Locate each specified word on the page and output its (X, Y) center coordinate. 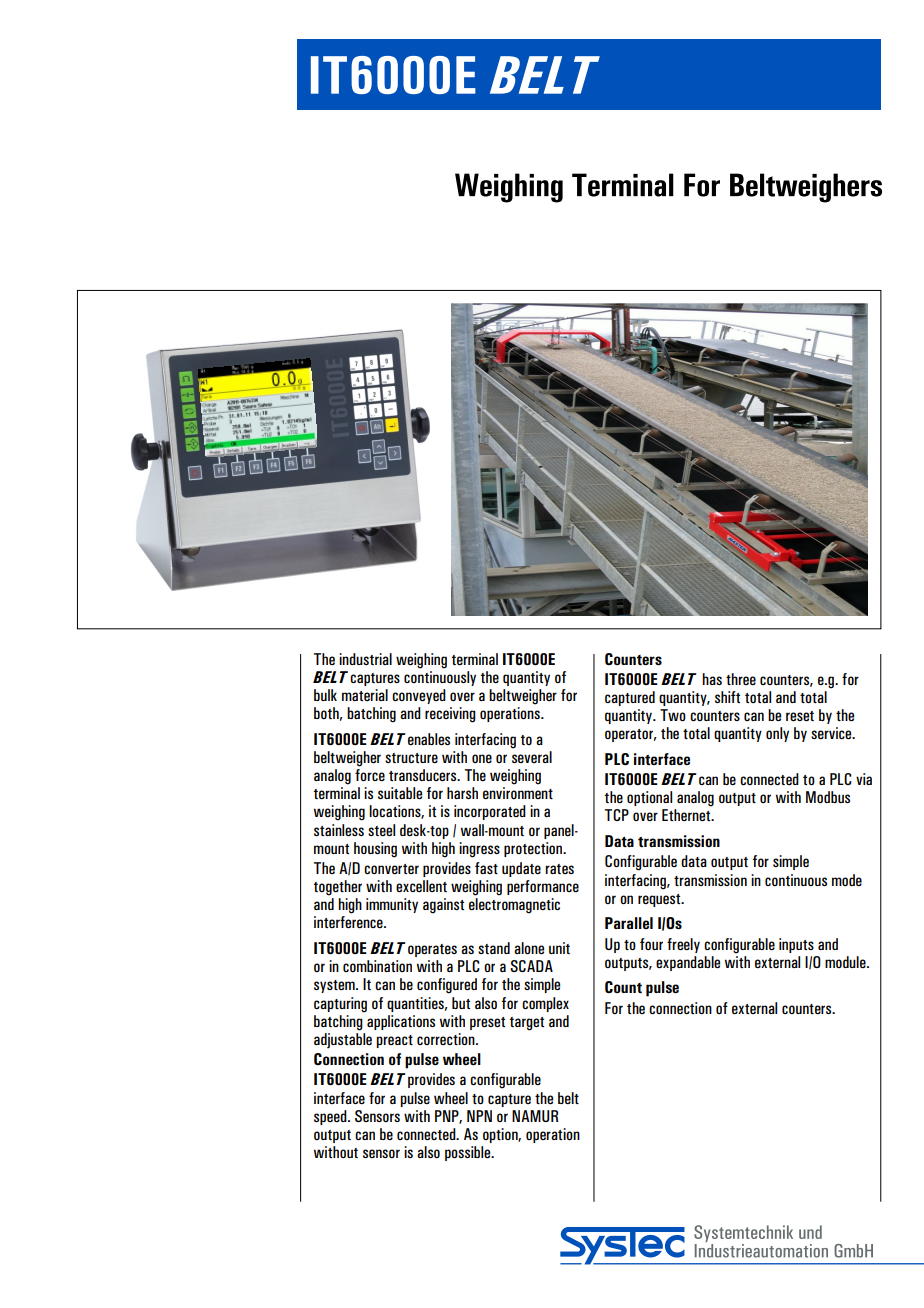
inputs (796, 945)
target (526, 1024)
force (370, 775)
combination (377, 966)
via (864, 779)
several (532, 757)
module (846, 962)
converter (391, 869)
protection (534, 849)
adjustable (343, 1041)
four (651, 944)
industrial (365, 659)
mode (847, 880)
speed (331, 1117)
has (712, 679)
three (741, 679)
